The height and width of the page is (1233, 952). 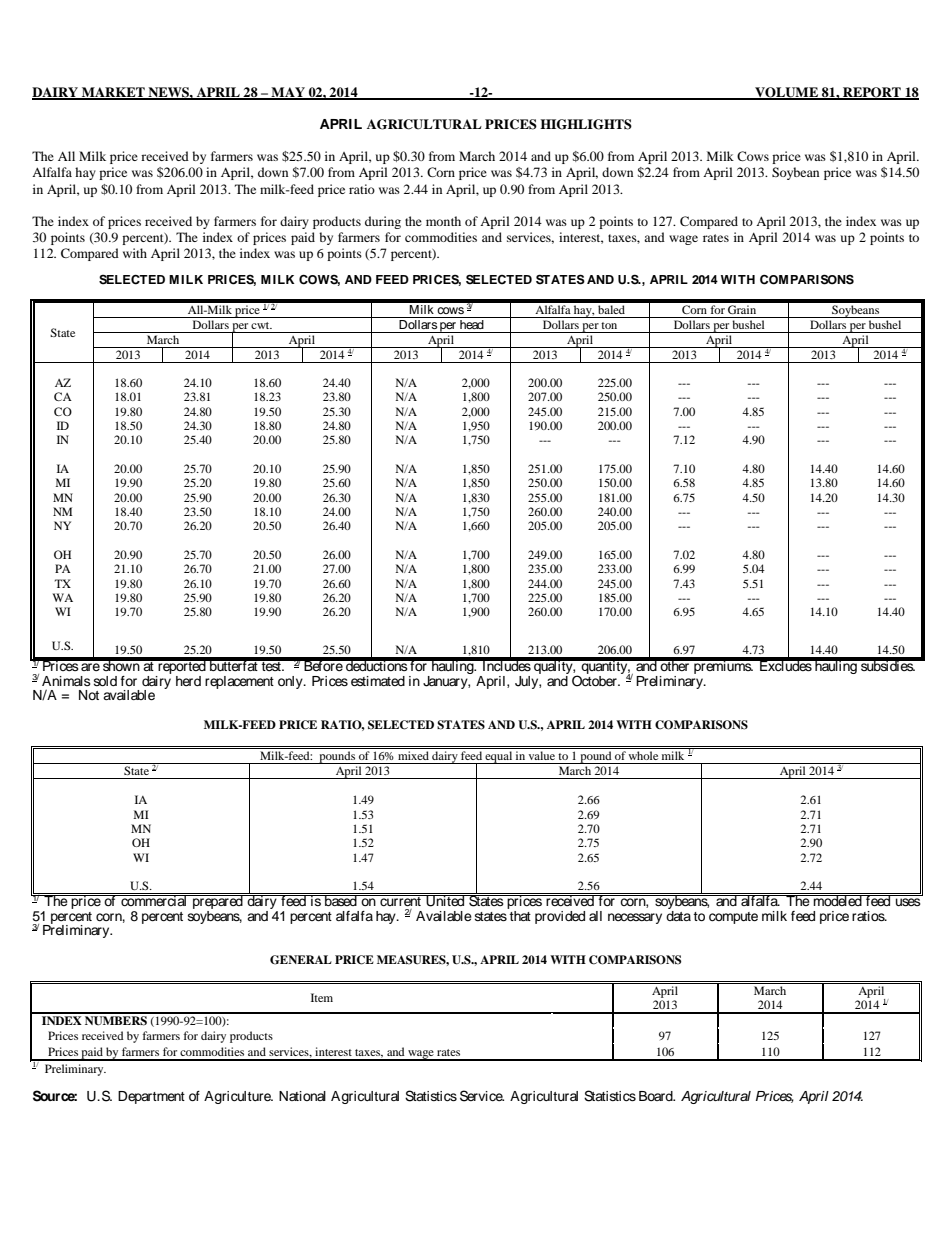 What do you see at coordinates (586, 124) in the page?
I see `HIGHLIGHTS` at bounding box center [586, 124].
